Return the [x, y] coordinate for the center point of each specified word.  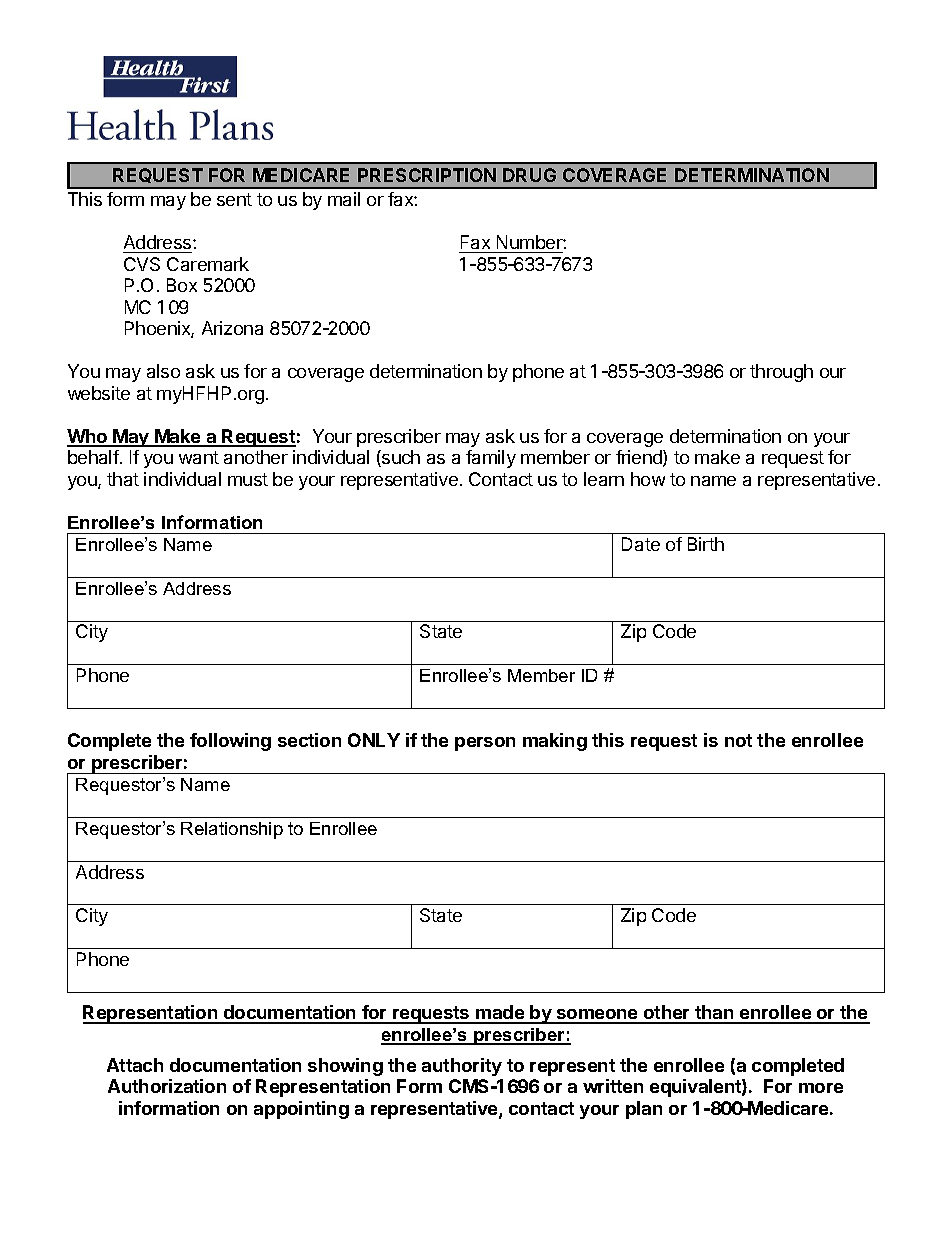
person [485, 744]
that [123, 479]
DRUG [529, 175]
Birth [706, 544]
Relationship [232, 830]
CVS [142, 264]
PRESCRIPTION [427, 175]
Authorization [167, 1086]
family [491, 459]
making [555, 742]
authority [462, 1067]
